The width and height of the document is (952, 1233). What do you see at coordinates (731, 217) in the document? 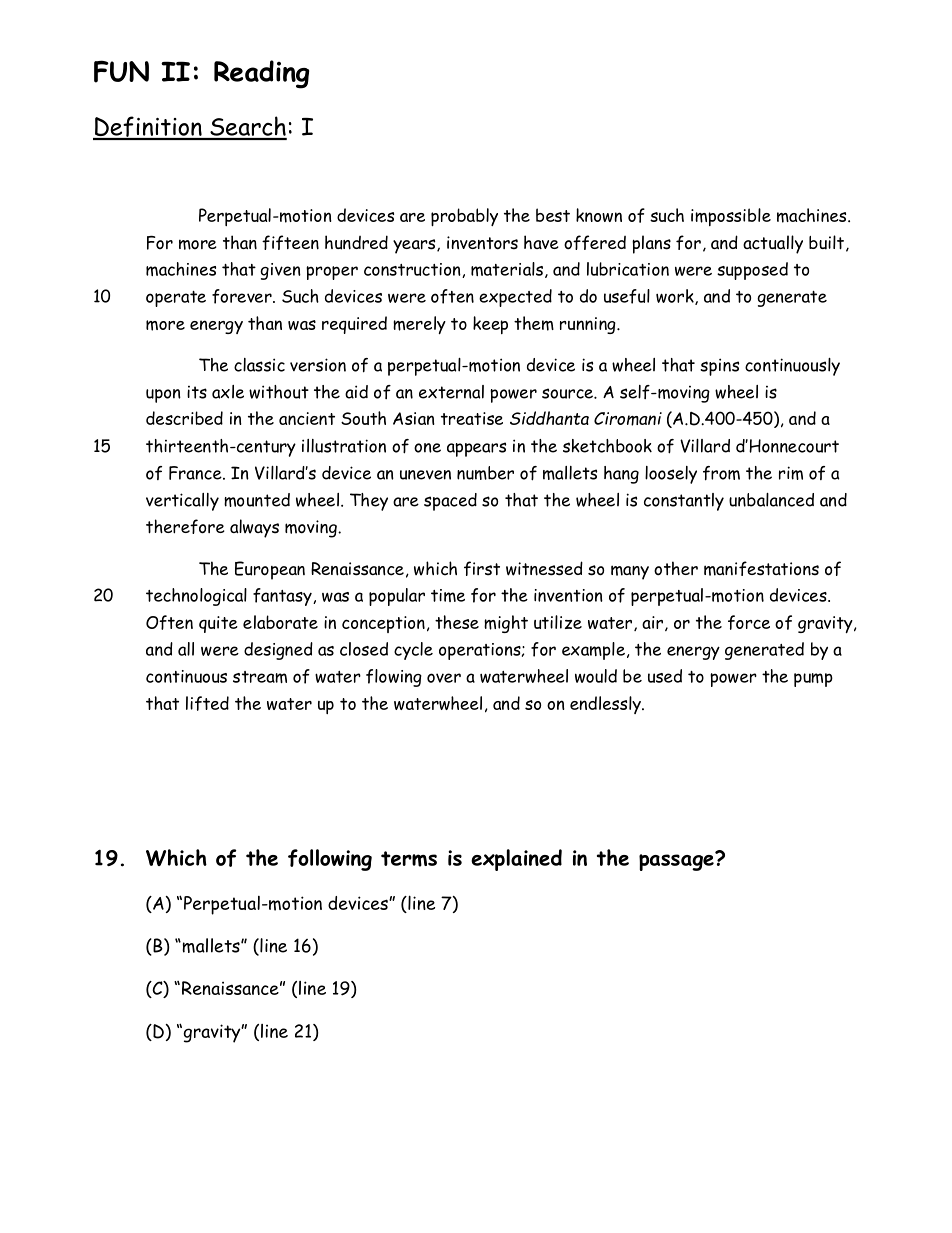
I see `impossible` at bounding box center [731, 217].
